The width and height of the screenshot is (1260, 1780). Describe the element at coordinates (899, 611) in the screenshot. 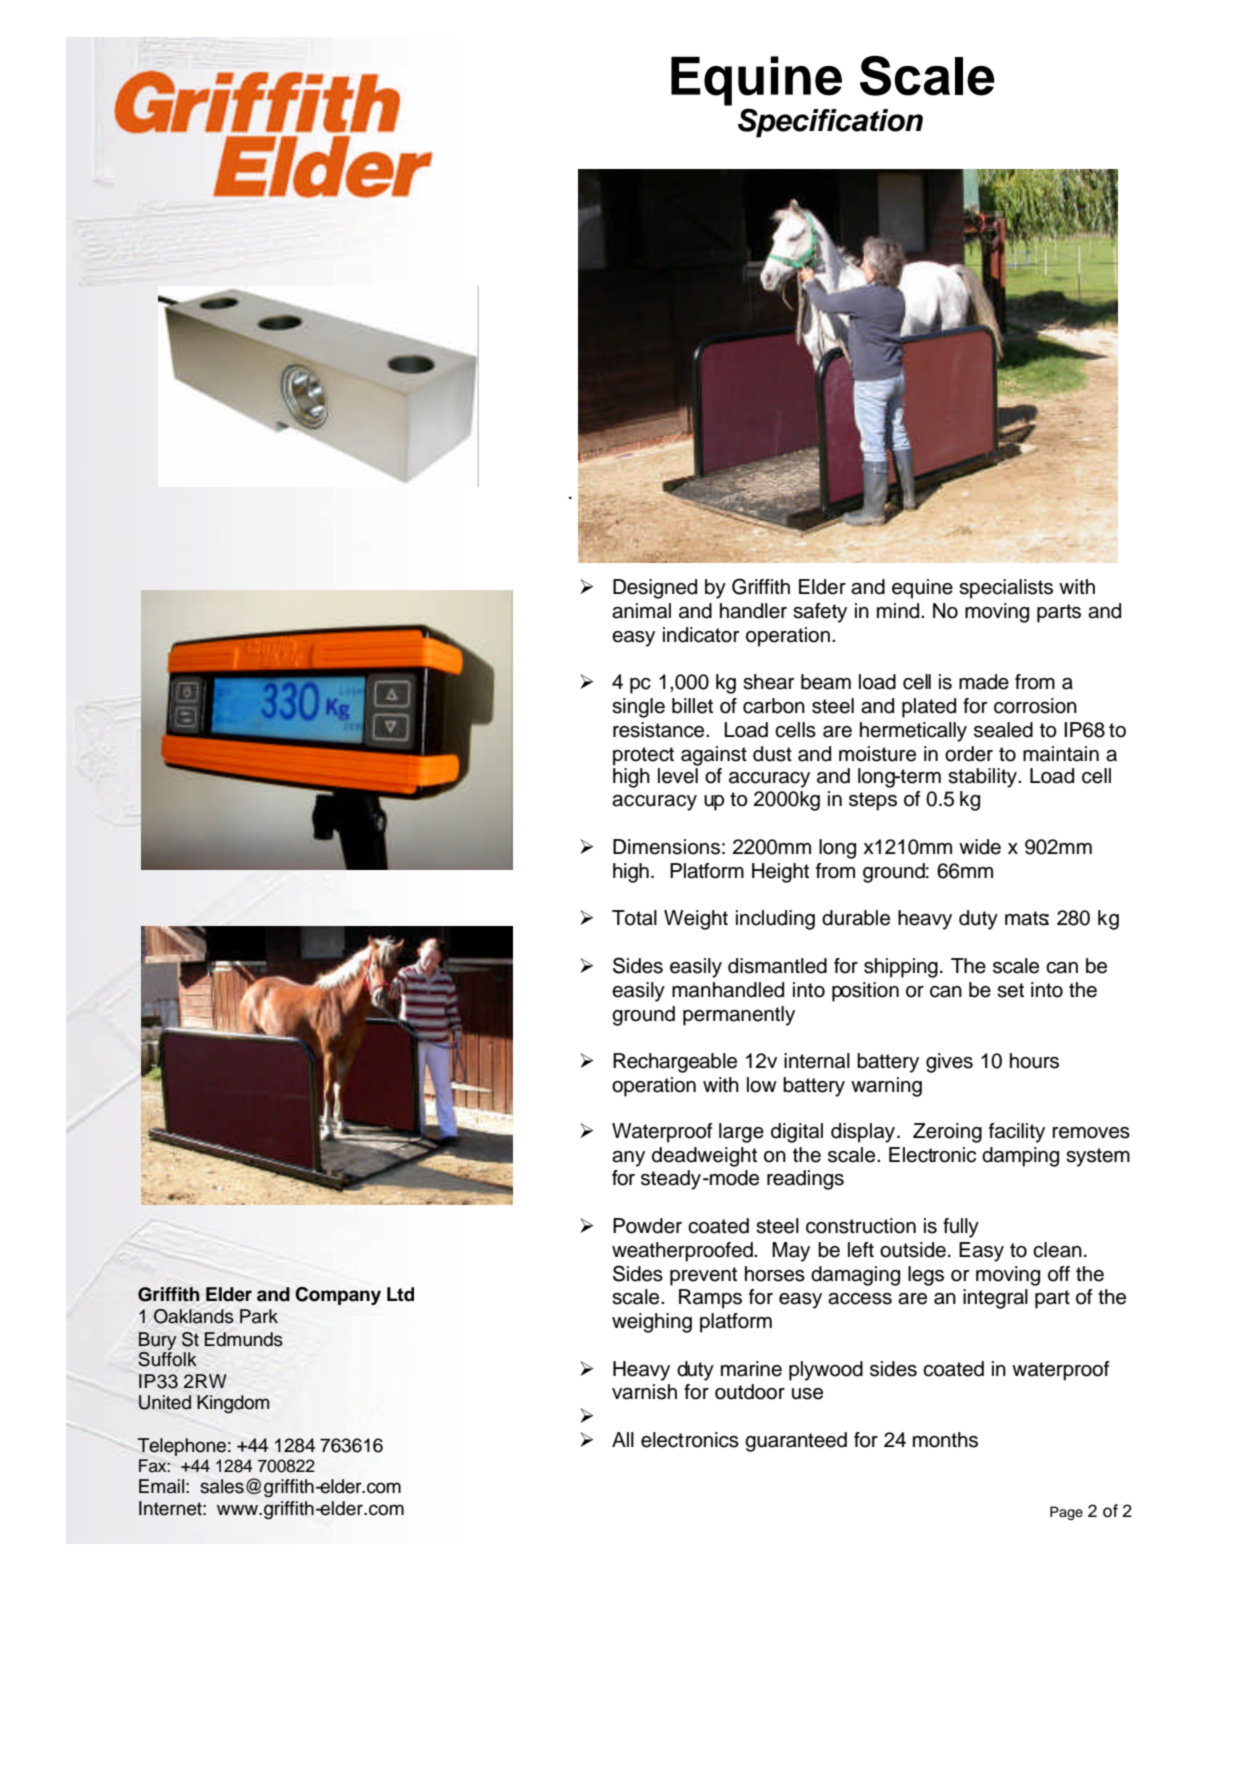

I see `mind` at that location.
